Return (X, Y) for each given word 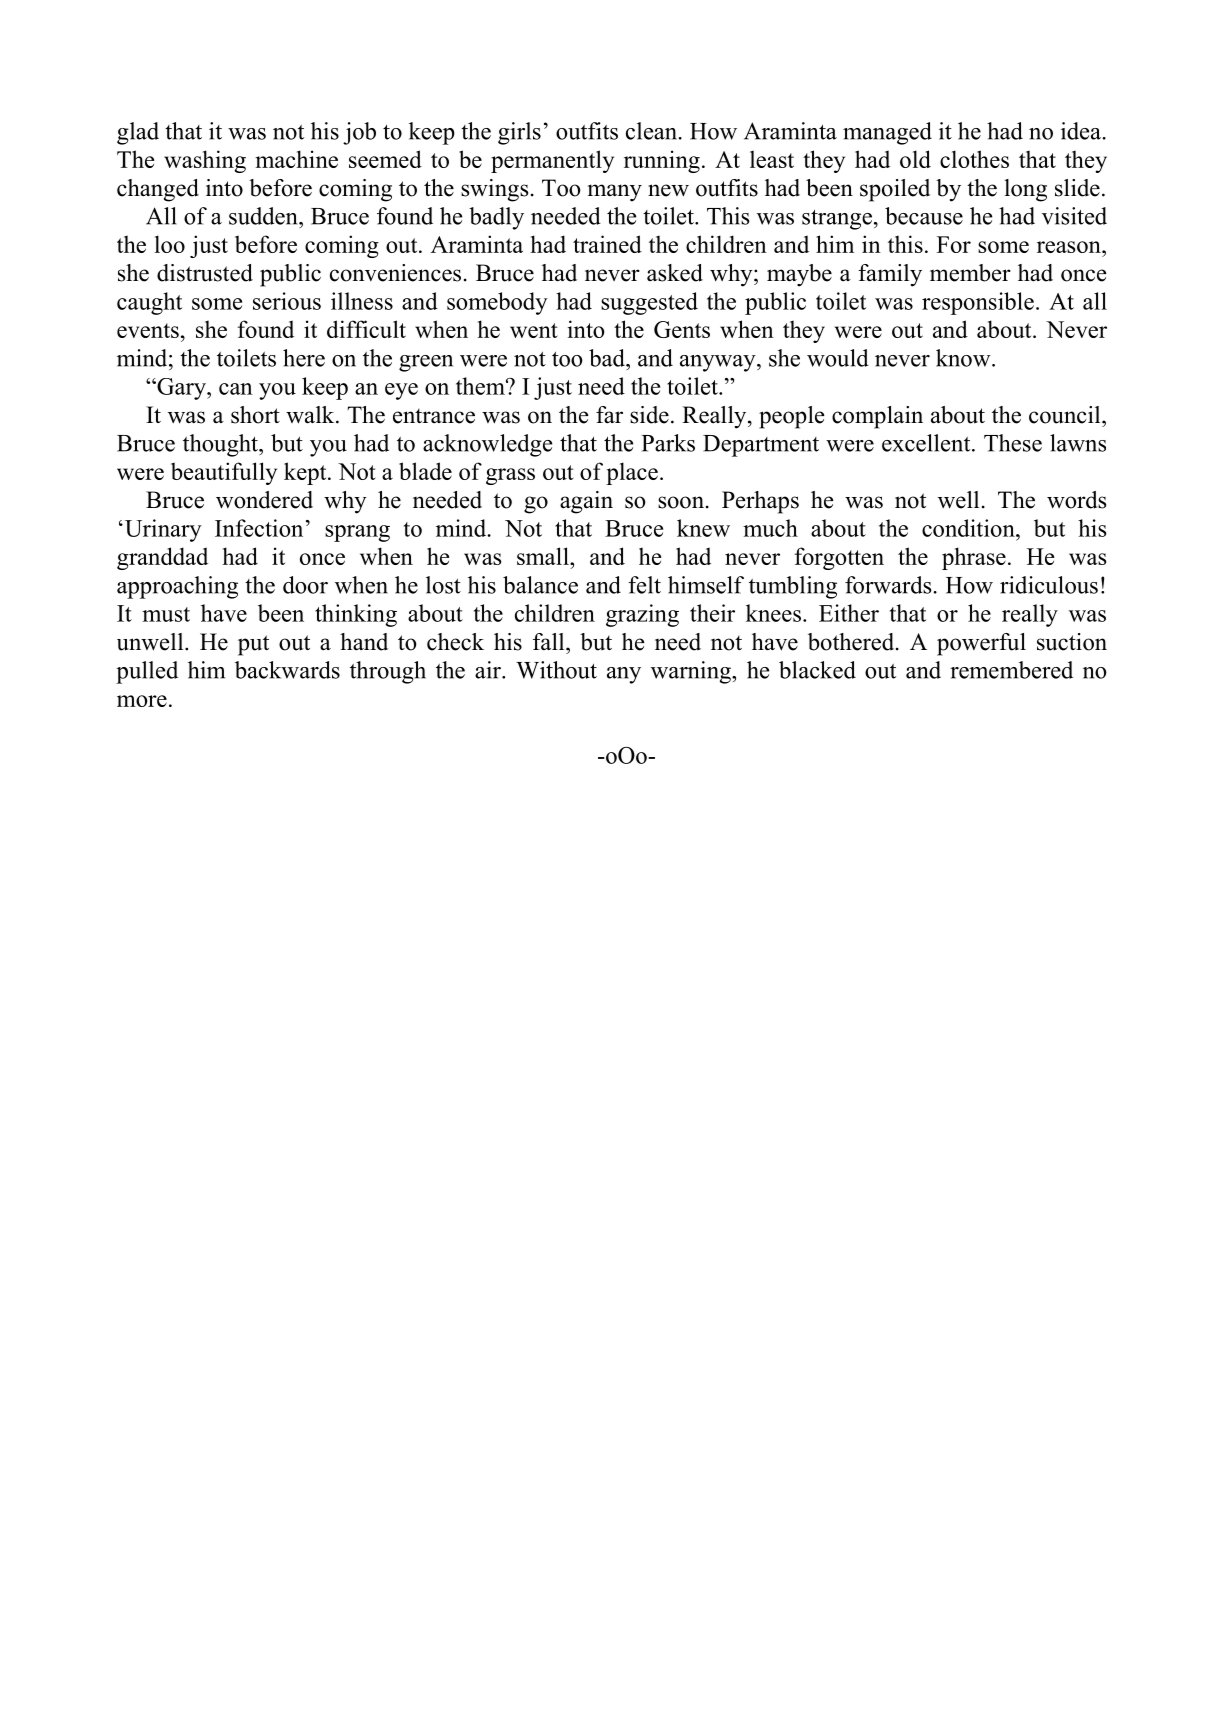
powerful (981, 644)
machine (297, 159)
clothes (974, 159)
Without (556, 670)
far (609, 415)
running (662, 161)
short (255, 415)
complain (877, 417)
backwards (287, 670)
